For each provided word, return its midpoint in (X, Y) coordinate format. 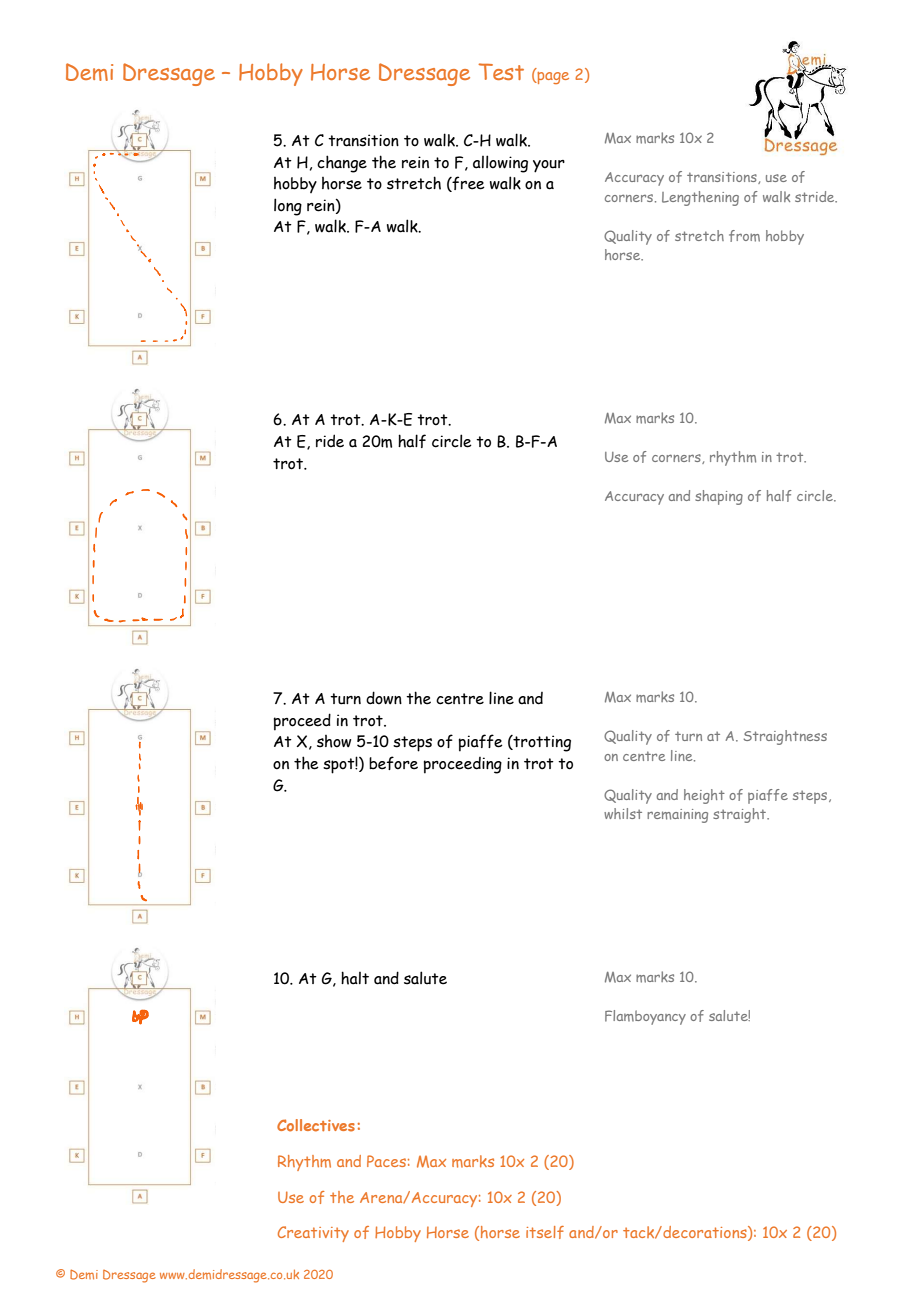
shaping (719, 497)
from (744, 236)
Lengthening (700, 198)
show (334, 741)
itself (545, 1232)
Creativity (313, 1234)
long (288, 207)
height (704, 796)
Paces (386, 1161)
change (342, 164)
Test (501, 71)
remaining (677, 816)
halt (355, 978)
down (384, 698)
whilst (623, 813)
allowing (500, 164)
